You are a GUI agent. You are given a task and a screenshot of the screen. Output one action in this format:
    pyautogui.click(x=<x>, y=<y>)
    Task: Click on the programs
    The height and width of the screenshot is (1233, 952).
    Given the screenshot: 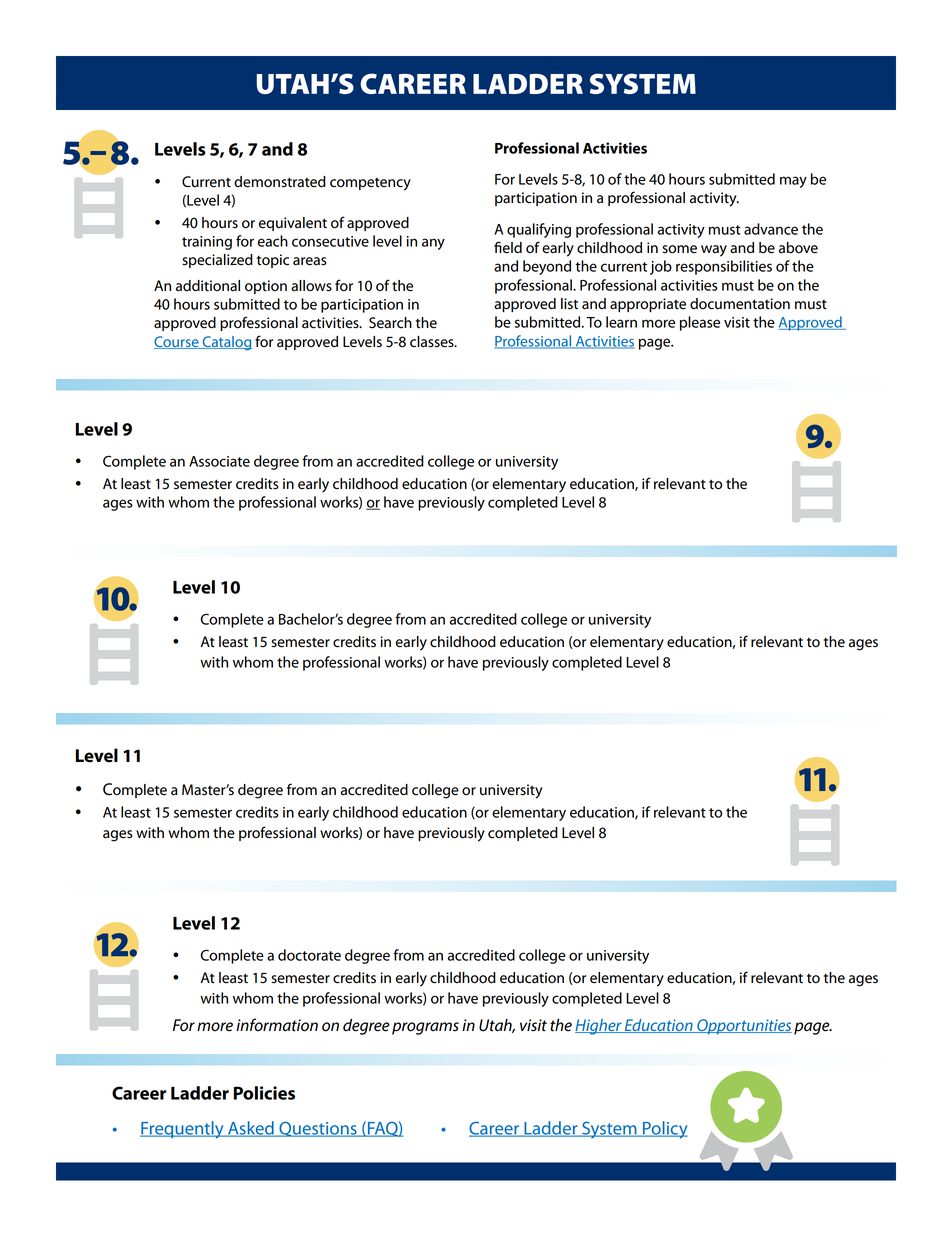 What is the action you would take?
    pyautogui.click(x=425, y=1028)
